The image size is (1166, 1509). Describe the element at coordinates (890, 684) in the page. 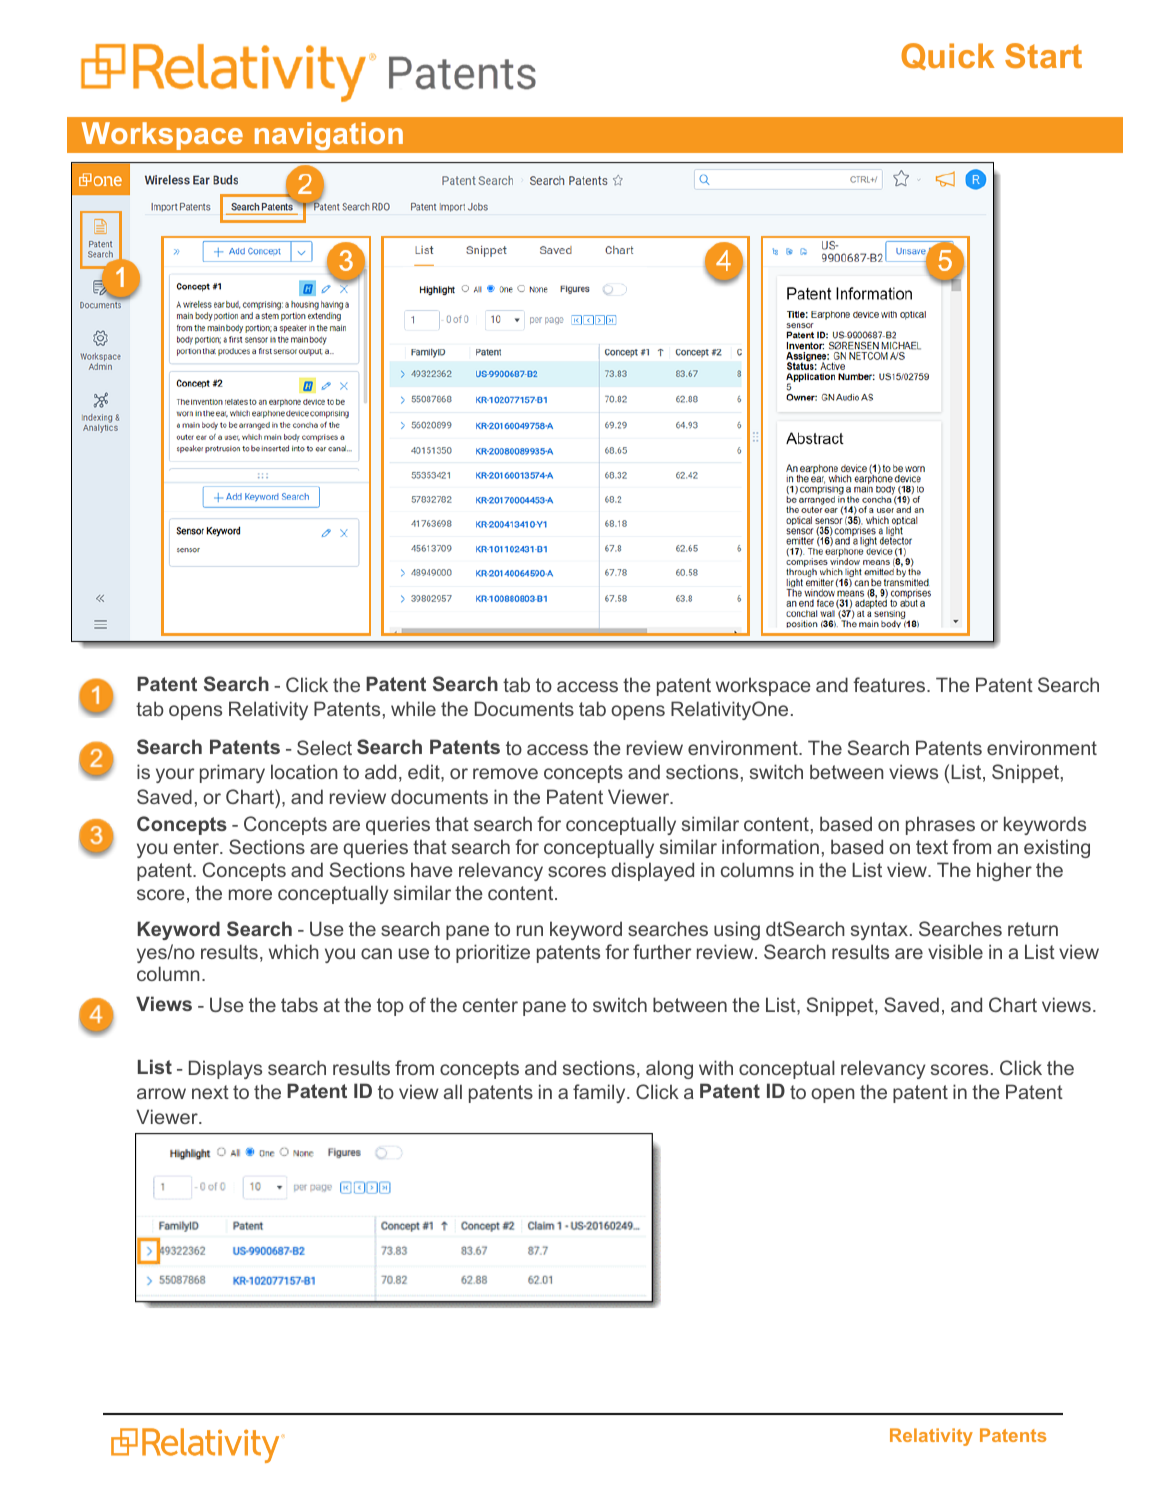

I see `features` at that location.
